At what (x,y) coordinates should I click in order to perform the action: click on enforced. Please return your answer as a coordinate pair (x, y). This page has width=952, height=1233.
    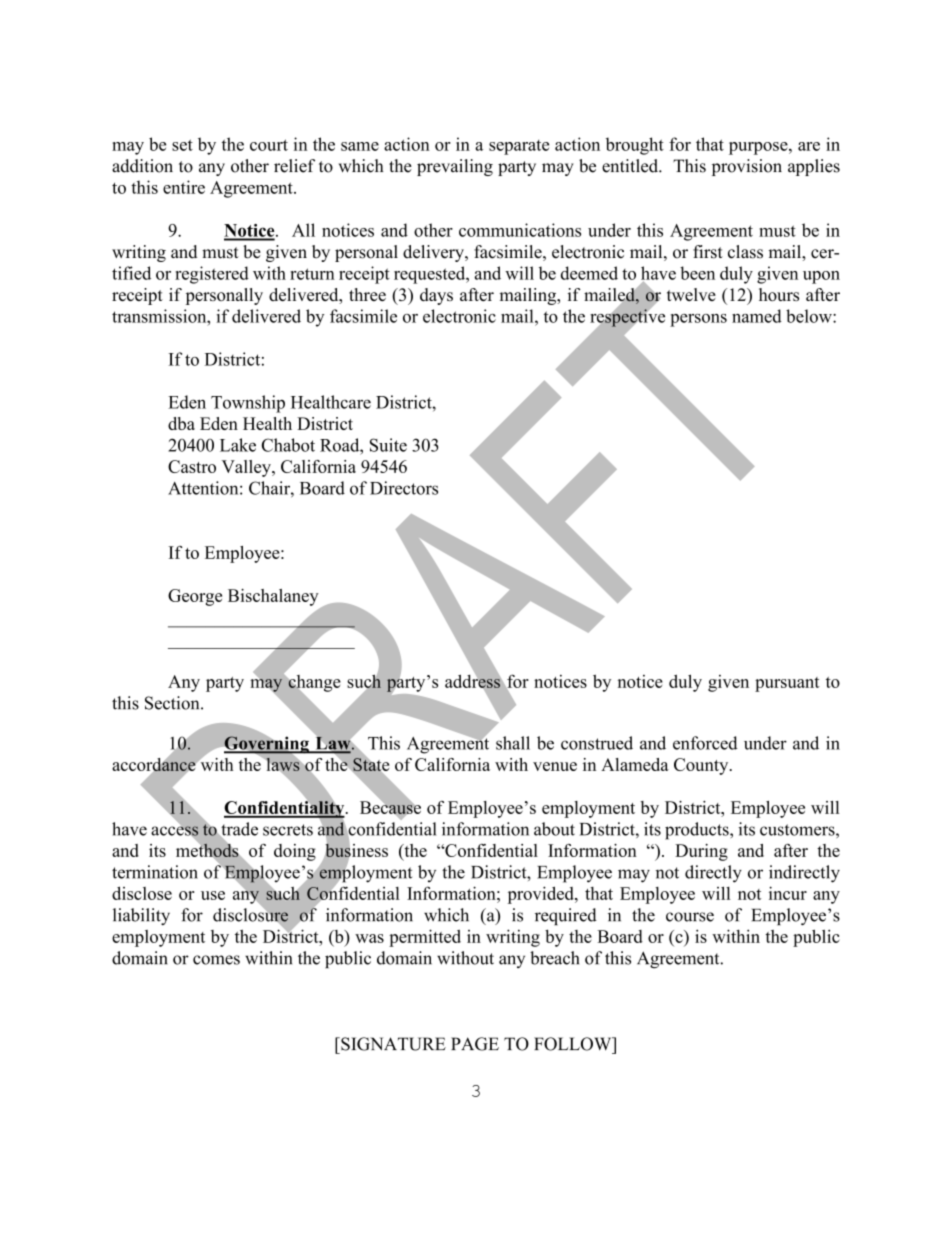
    Looking at the image, I should click on (705, 743).
